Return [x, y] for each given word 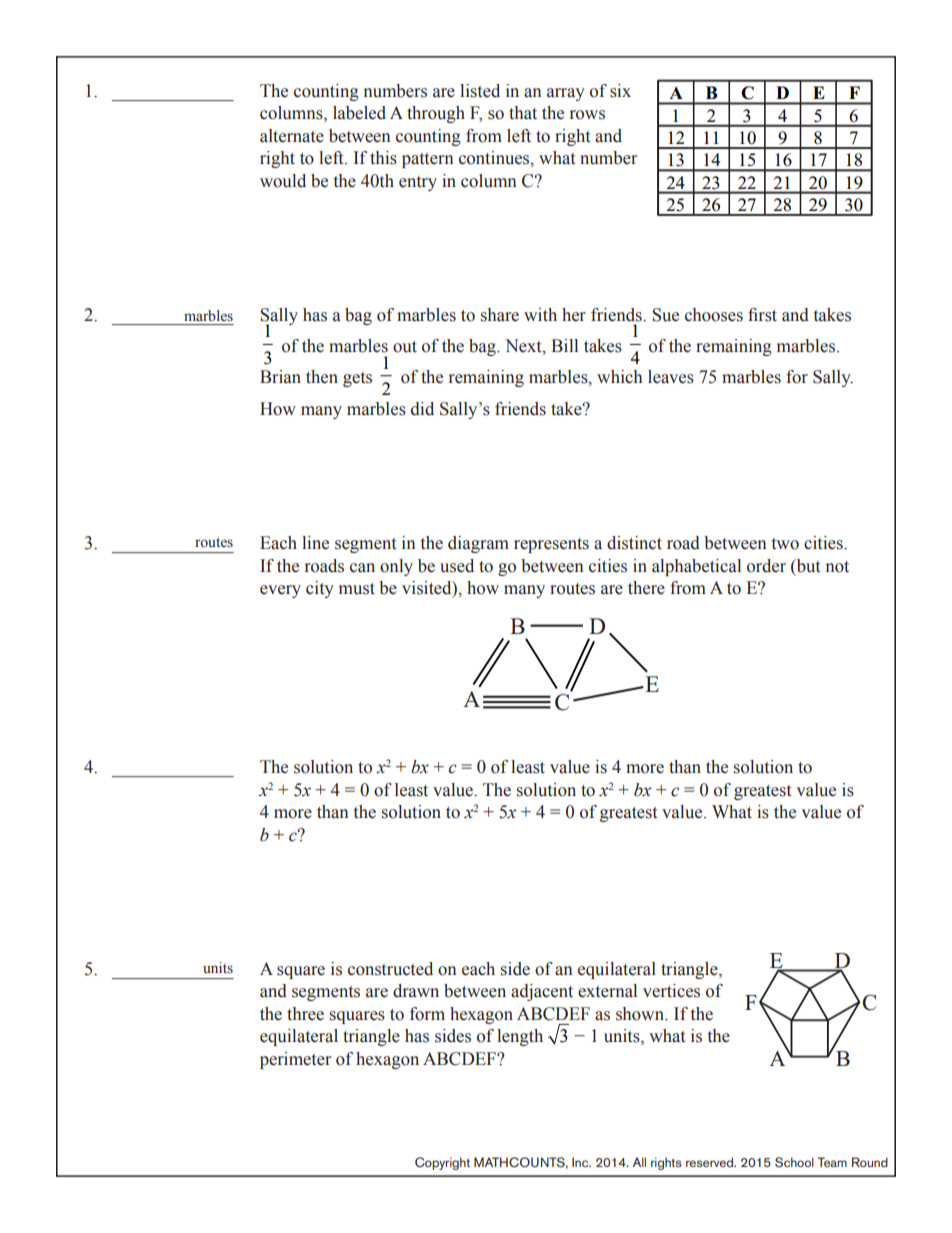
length [520, 1037]
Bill [564, 345]
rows [587, 115]
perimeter [295, 1060]
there [646, 588]
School [794, 1162]
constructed [390, 969]
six [620, 91]
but [807, 566]
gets [357, 379]
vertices [671, 991]
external [607, 991]
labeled [359, 113]
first [762, 315]
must [357, 589]
